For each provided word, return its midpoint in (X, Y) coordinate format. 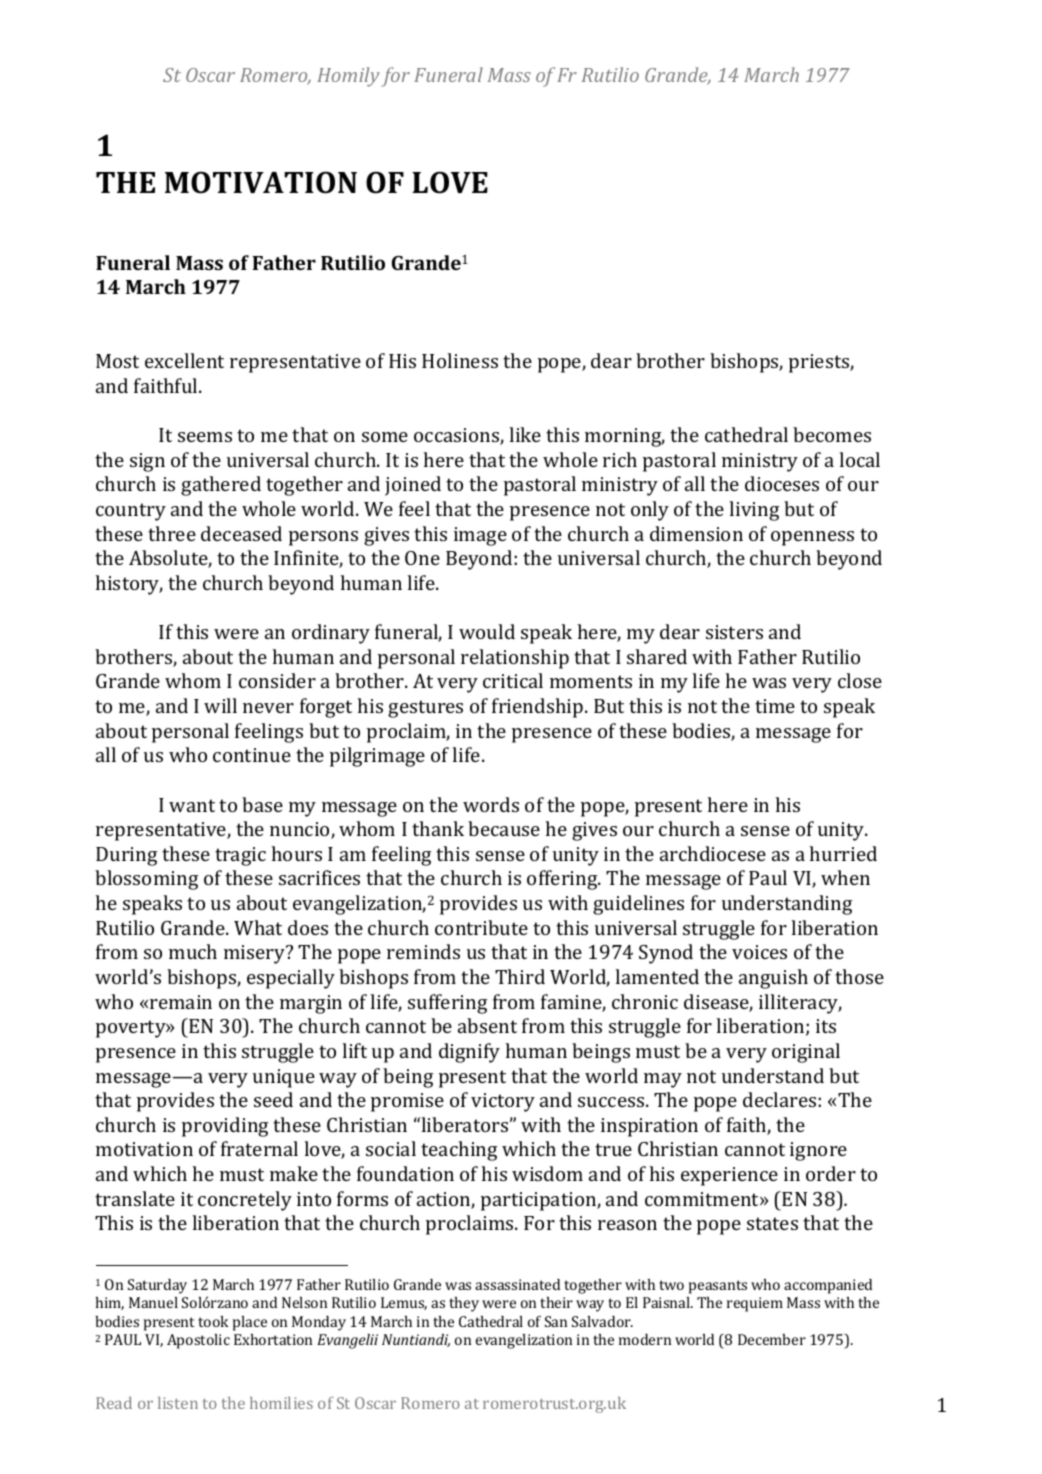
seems (205, 437)
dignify (469, 1053)
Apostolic (198, 1341)
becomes (832, 434)
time (775, 706)
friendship (539, 708)
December (772, 1339)
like (525, 434)
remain (181, 1002)
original (806, 1053)
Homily (348, 77)
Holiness (460, 360)
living (754, 511)
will (220, 705)
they (464, 1304)
